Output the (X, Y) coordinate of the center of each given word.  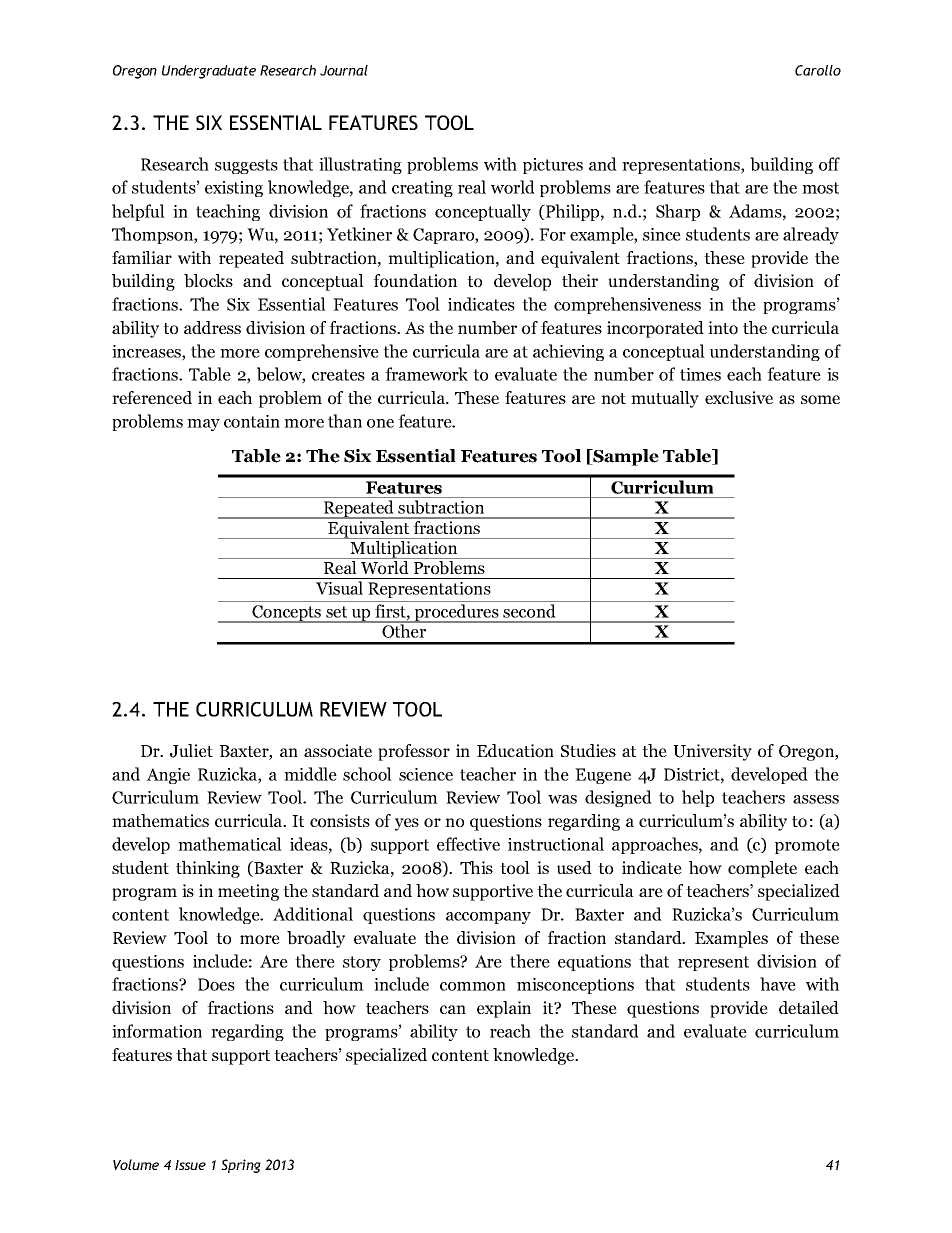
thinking (208, 869)
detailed (809, 1007)
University (712, 752)
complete (762, 869)
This (476, 867)
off (829, 164)
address (212, 327)
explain (504, 1009)
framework (426, 374)
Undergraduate (209, 72)
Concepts (287, 614)
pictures (553, 166)
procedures (457, 613)
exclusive (739, 397)
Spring (241, 1166)
